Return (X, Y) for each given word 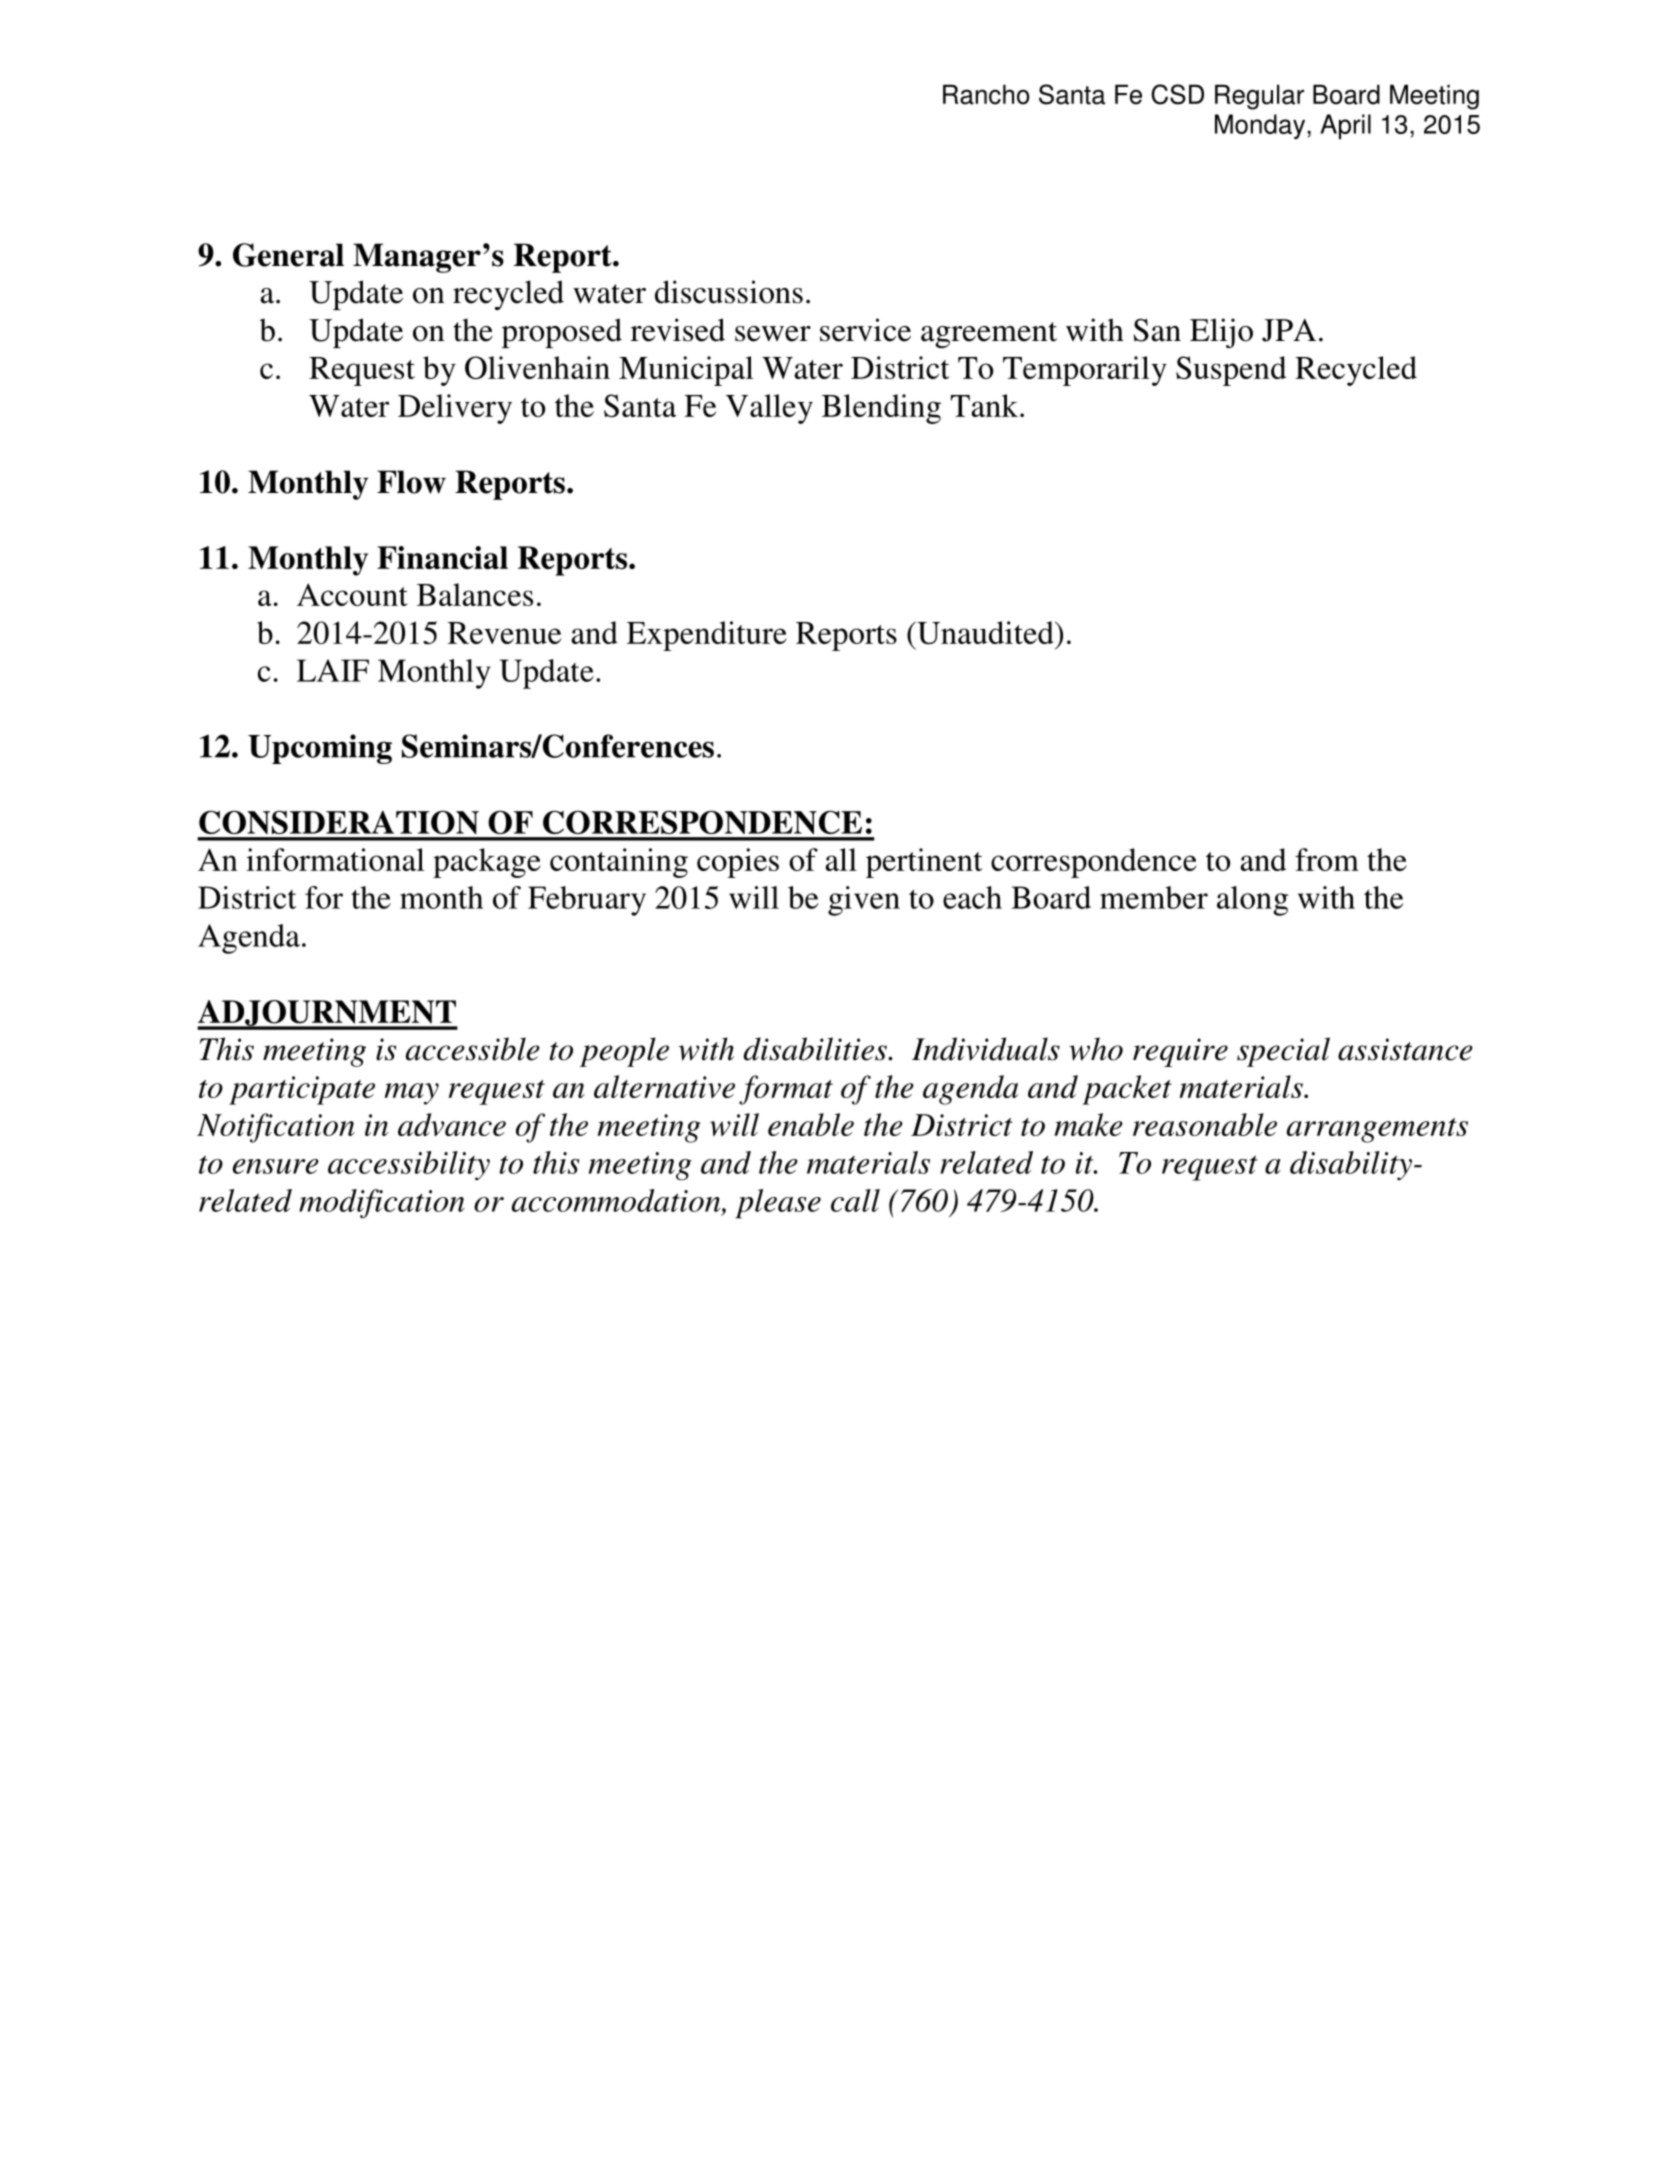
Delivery (455, 409)
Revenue (504, 633)
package (487, 863)
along (1252, 901)
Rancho (986, 94)
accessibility (409, 1166)
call (855, 1200)
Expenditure (707, 636)
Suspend (1231, 371)
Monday (1261, 126)
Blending (881, 409)
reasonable (1205, 1124)
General (288, 255)
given (864, 901)
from (1327, 859)
